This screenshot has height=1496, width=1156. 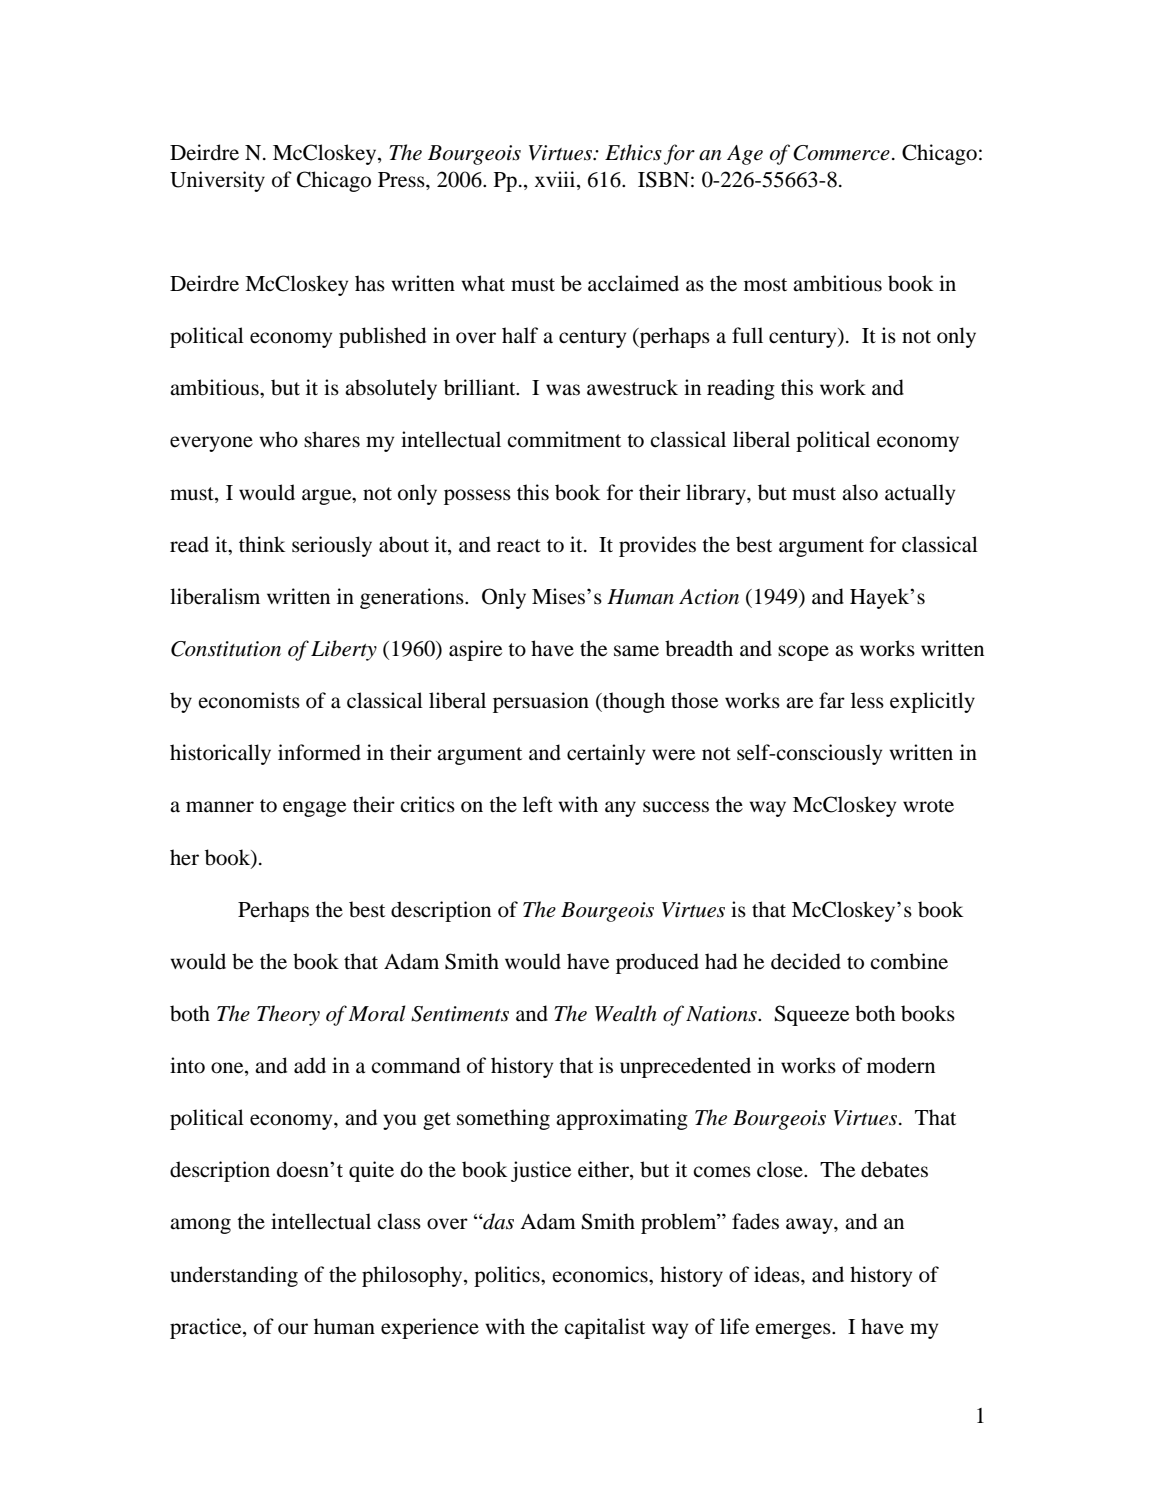 What do you see at coordinates (556, 180) in the screenshot?
I see `xviii` at bounding box center [556, 180].
